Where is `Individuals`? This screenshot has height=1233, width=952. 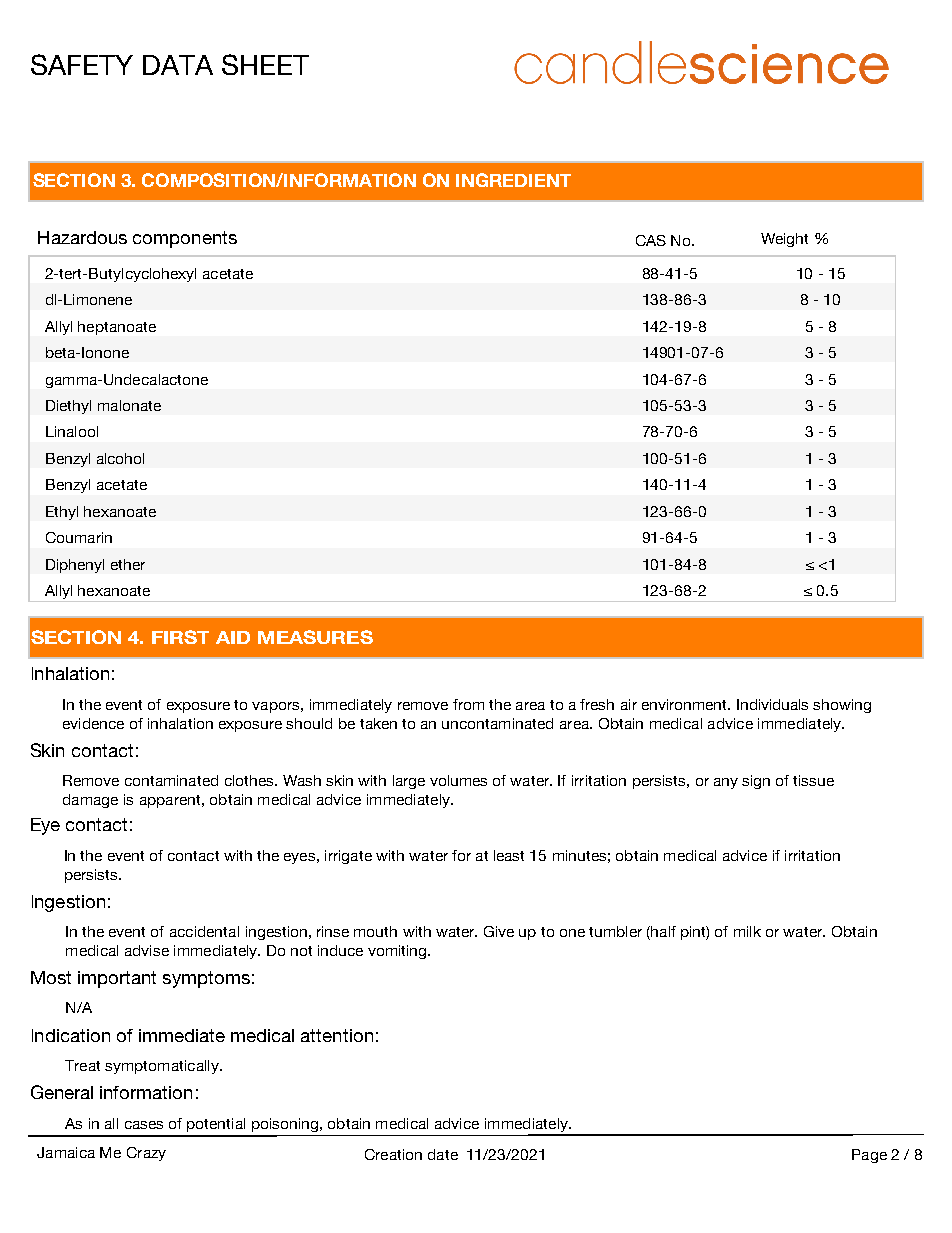 Individuals is located at coordinates (772, 704).
